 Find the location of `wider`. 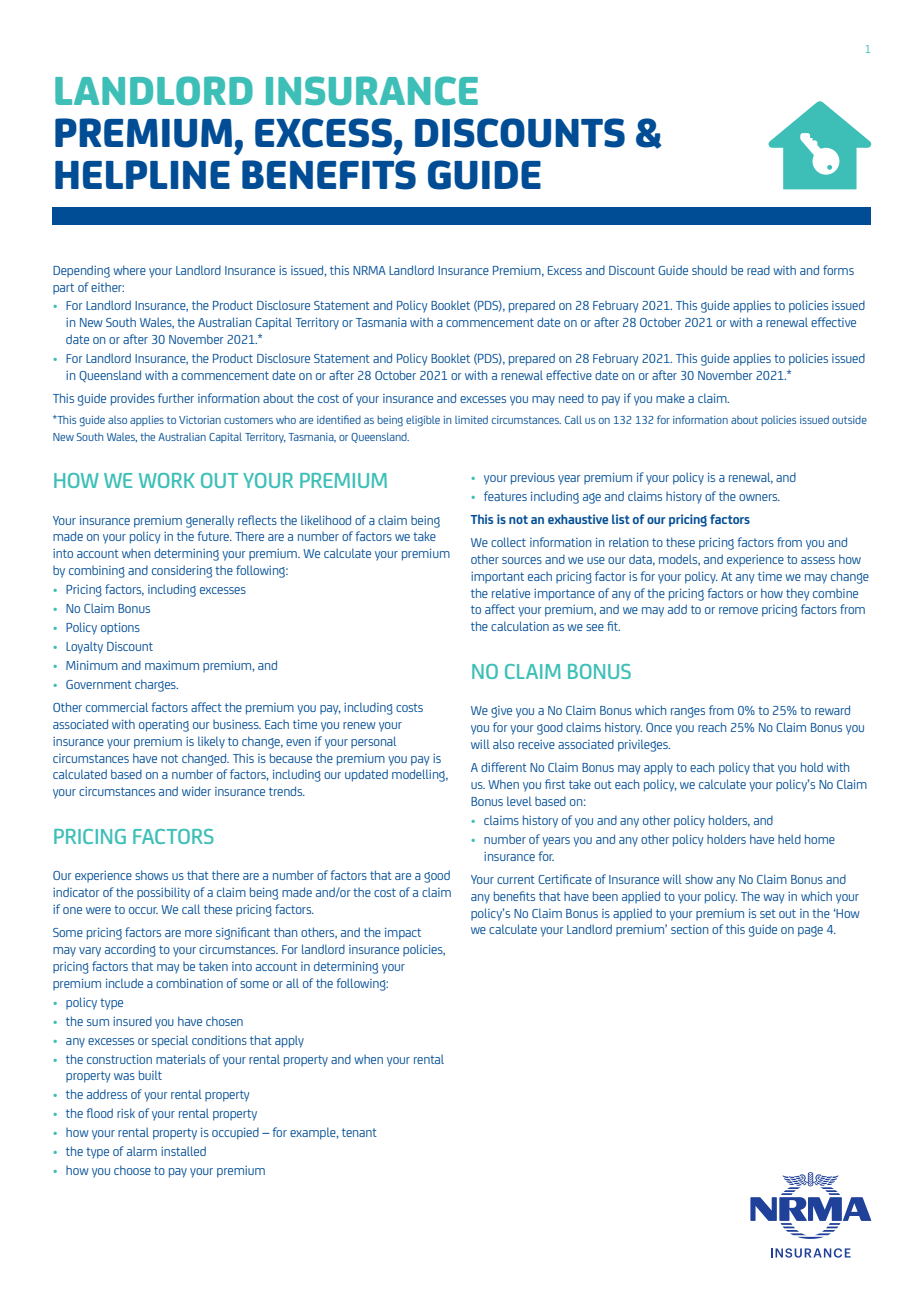

wider is located at coordinates (196, 791).
